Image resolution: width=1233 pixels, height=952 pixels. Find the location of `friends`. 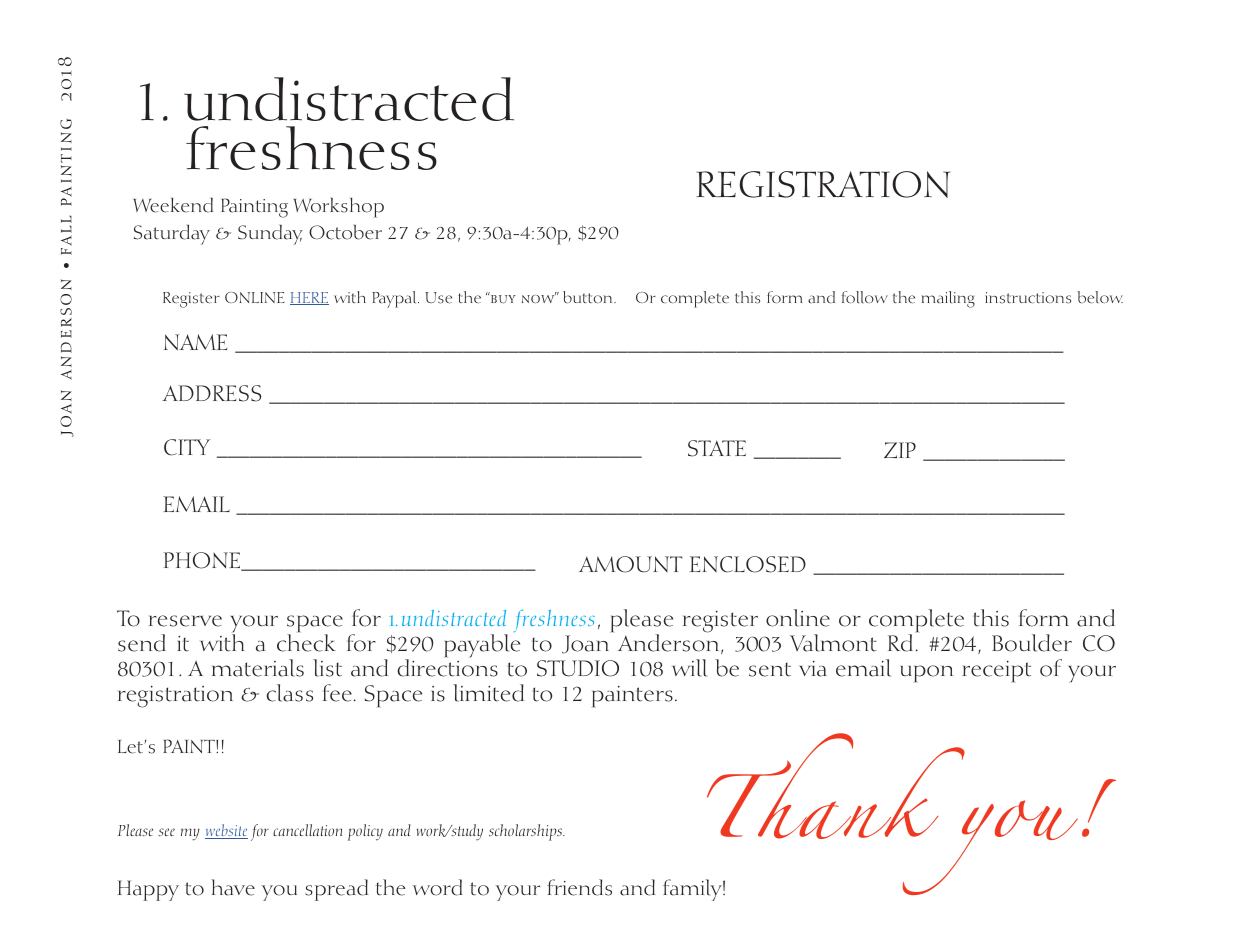

friends is located at coordinates (579, 887).
